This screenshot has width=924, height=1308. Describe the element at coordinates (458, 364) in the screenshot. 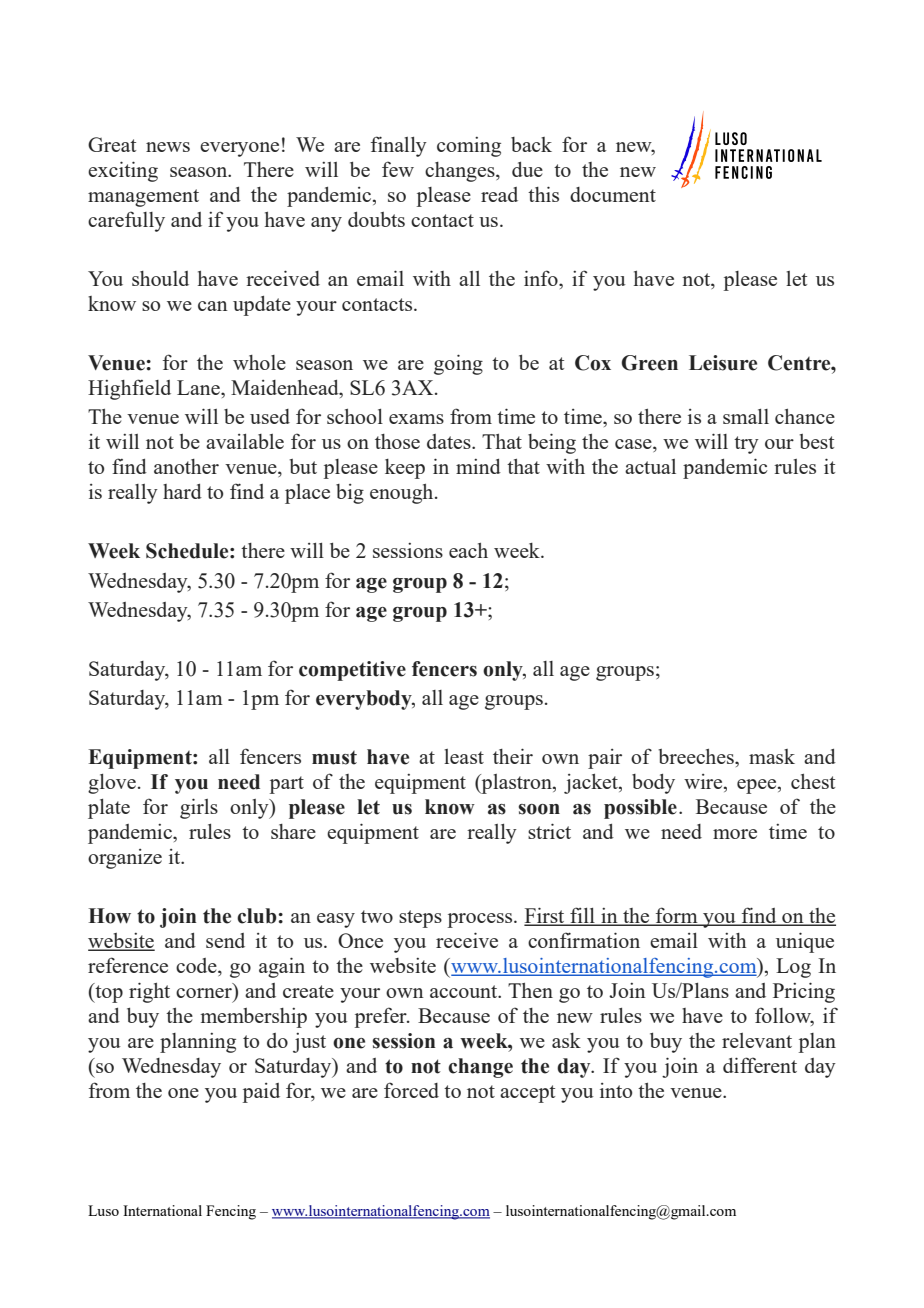

I see `going` at that location.
